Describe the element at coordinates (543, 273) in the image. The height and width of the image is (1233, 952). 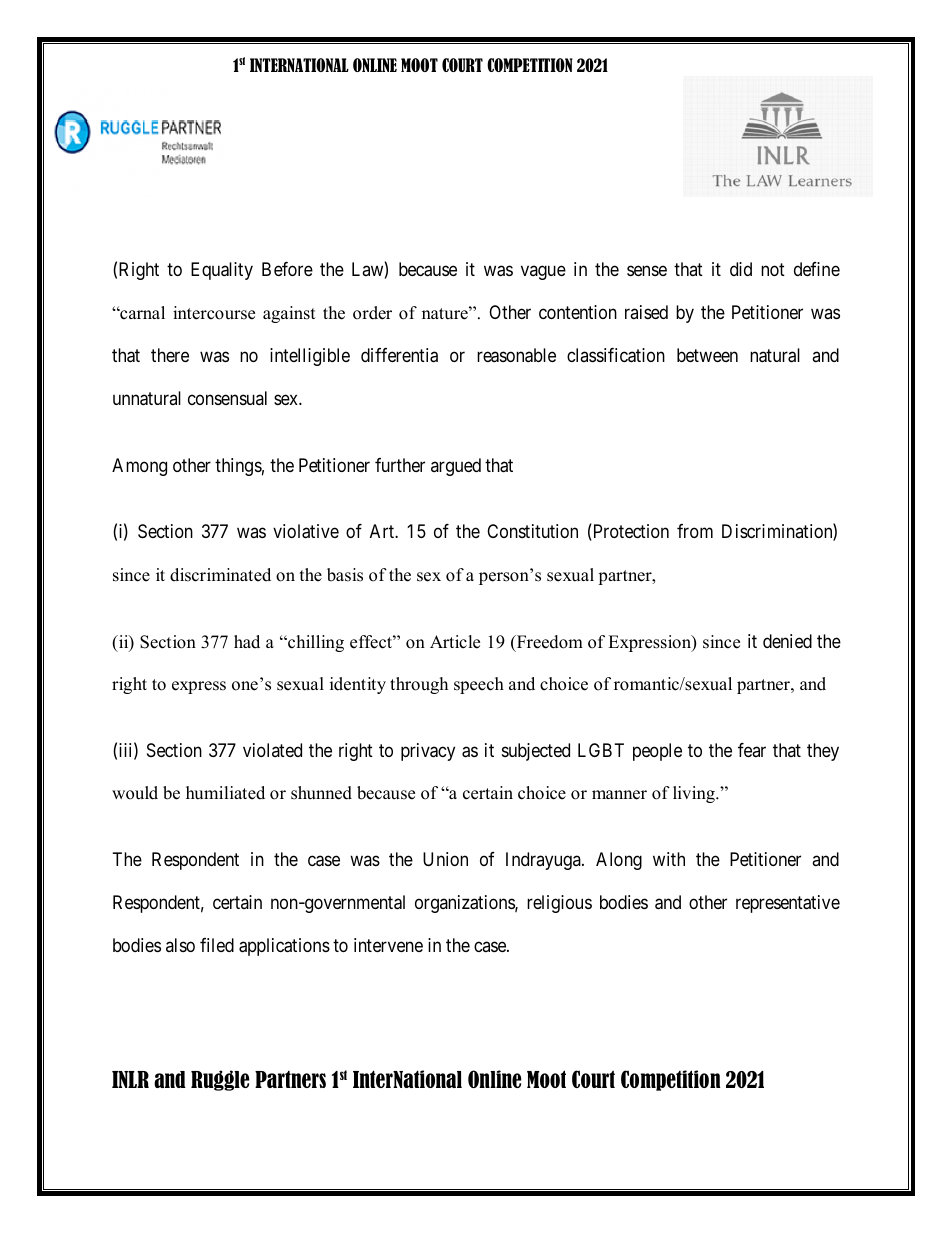
I see `vague` at that location.
